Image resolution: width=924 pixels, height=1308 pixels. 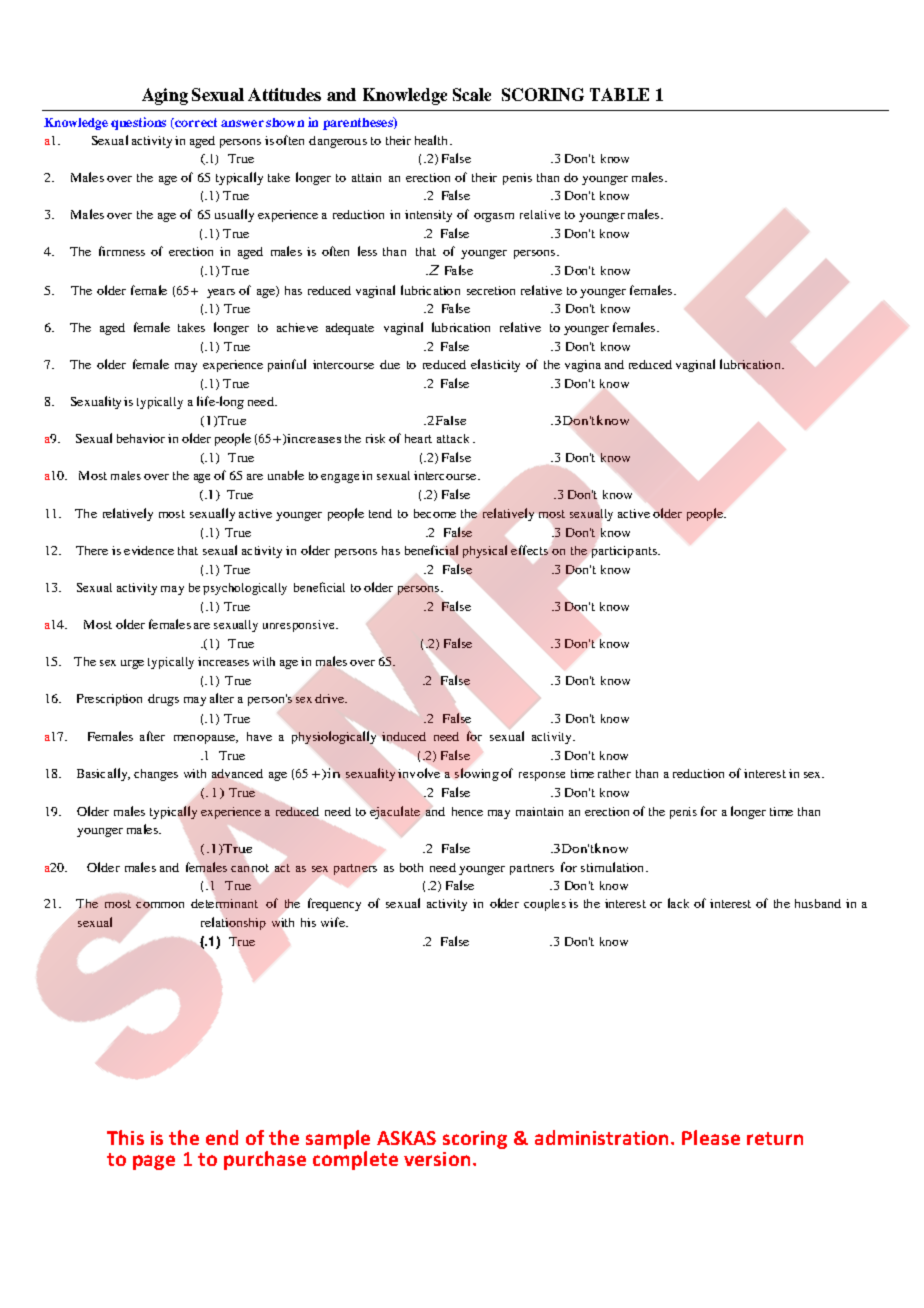 What do you see at coordinates (431, 140) in the screenshot?
I see `health` at bounding box center [431, 140].
